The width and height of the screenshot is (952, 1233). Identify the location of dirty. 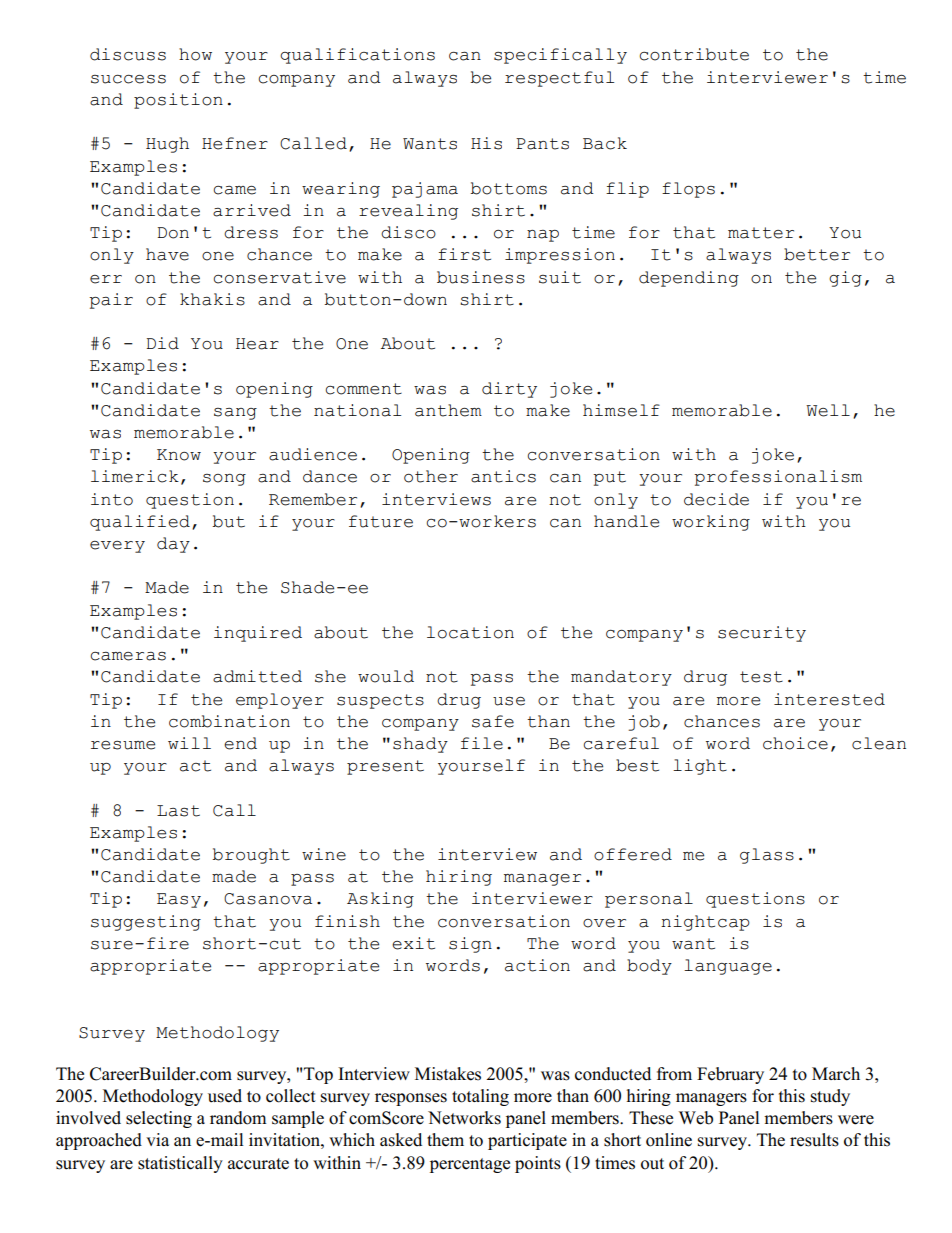
(509, 390).
